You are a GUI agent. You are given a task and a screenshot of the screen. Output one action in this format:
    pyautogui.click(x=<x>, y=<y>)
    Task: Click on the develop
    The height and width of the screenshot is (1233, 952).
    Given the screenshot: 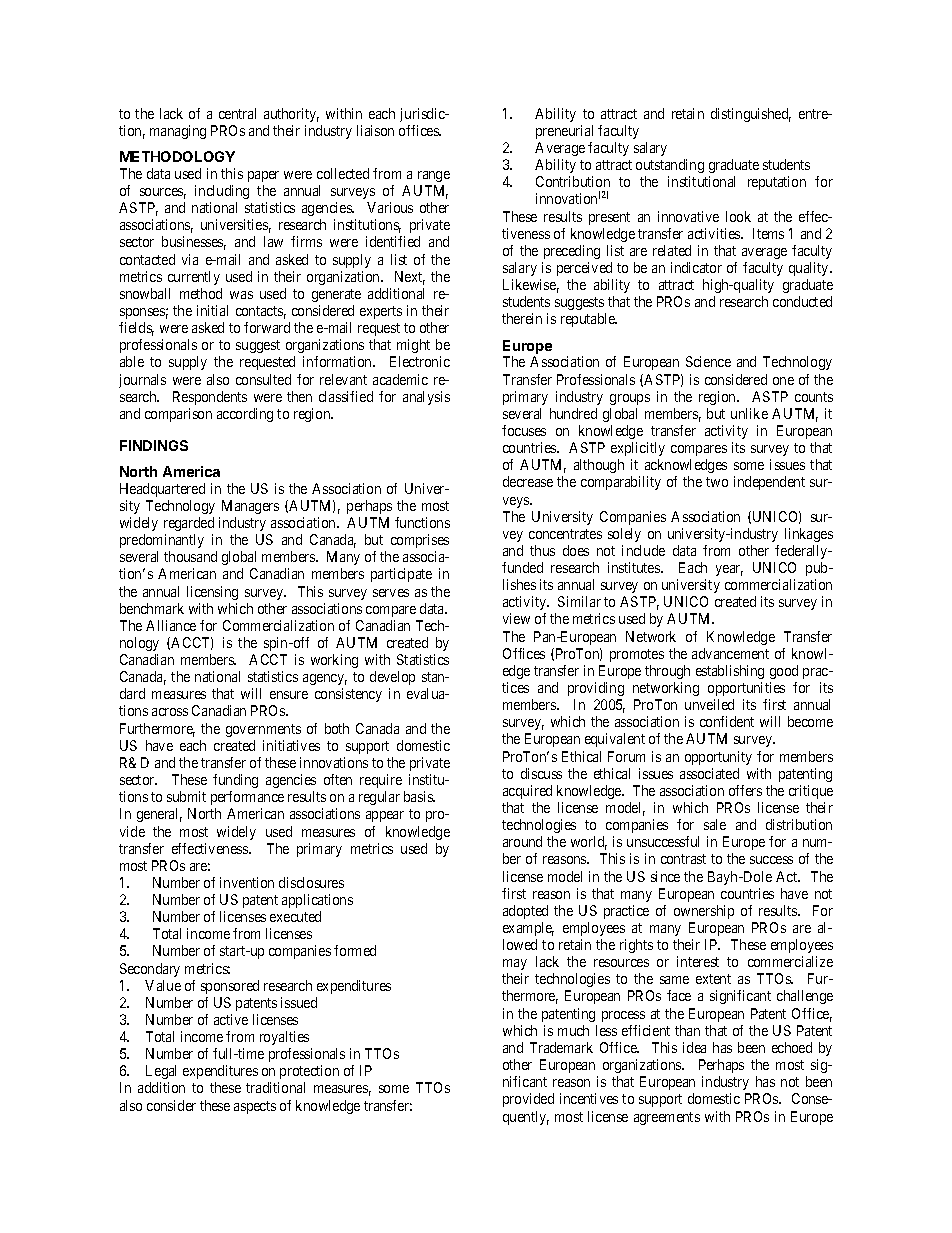 What is the action you would take?
    pyautogui.click(x=392, y=678)
